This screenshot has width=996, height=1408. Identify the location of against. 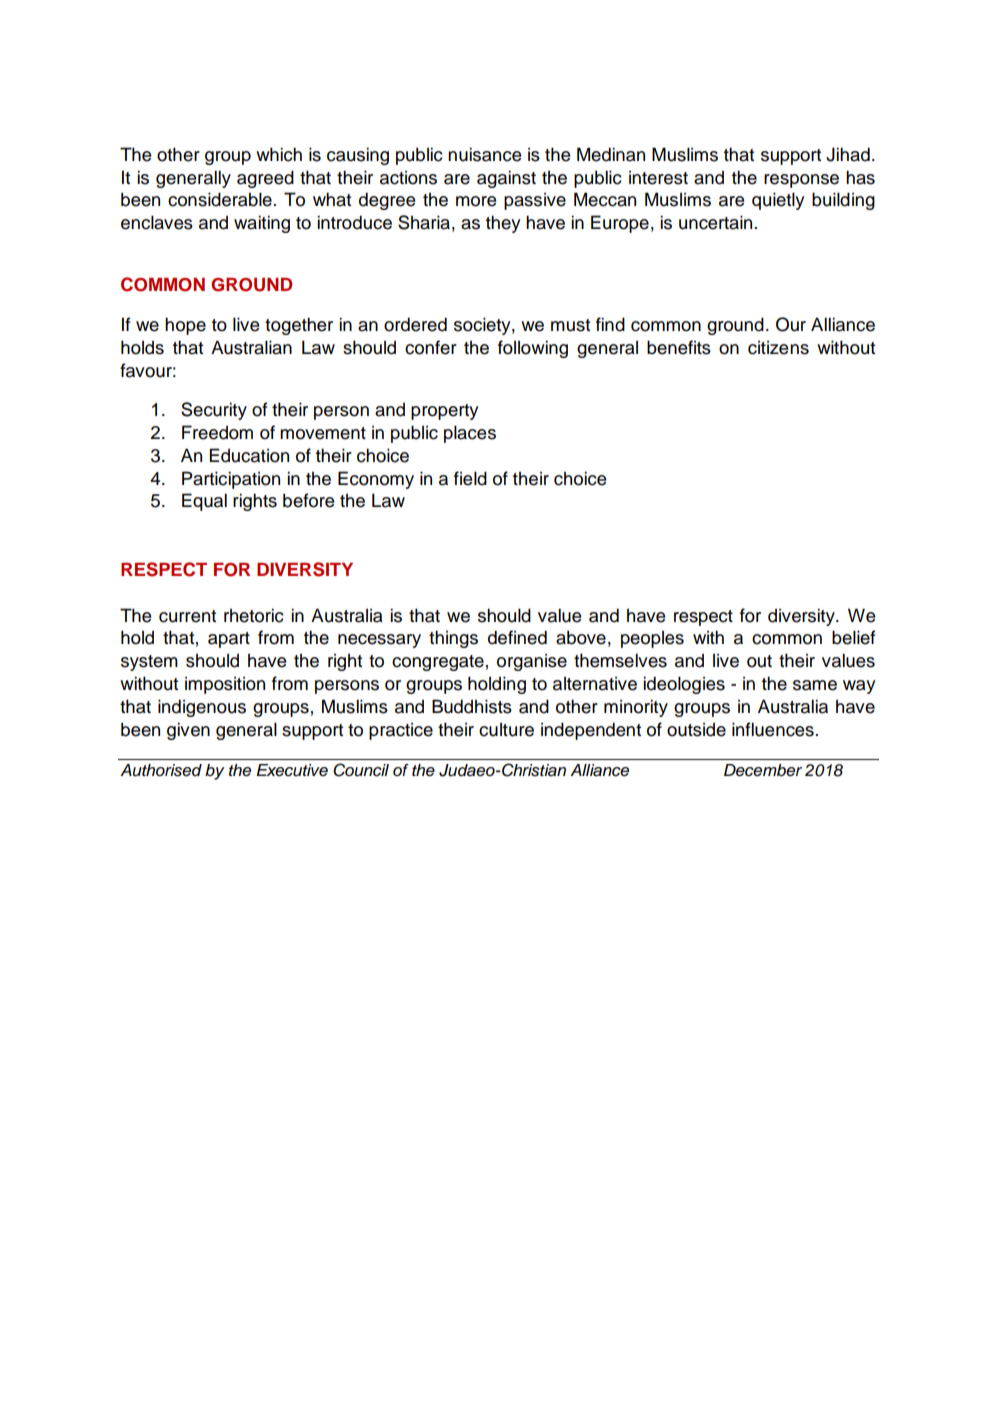
(506, 179).
